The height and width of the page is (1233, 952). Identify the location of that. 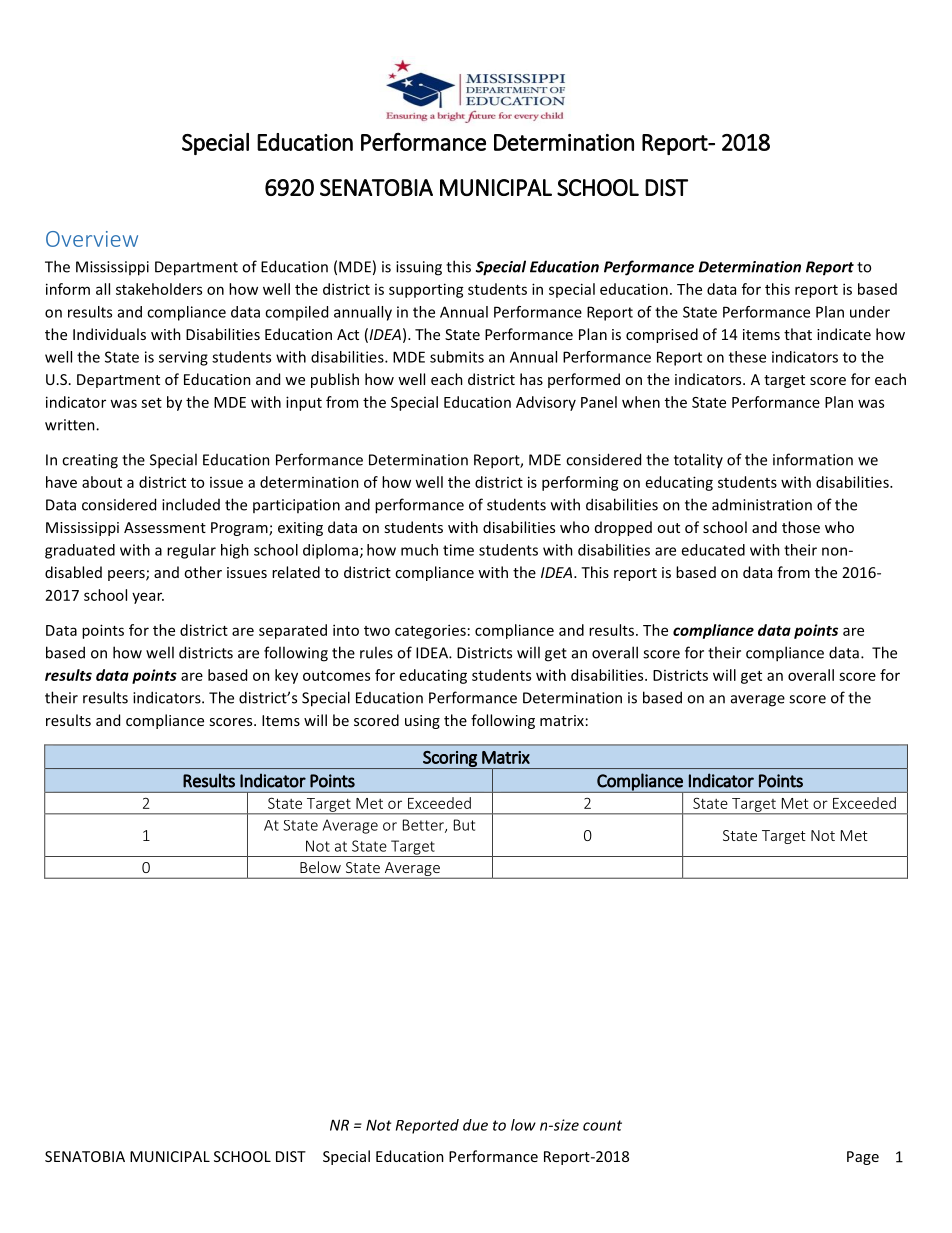
(798, 334).
